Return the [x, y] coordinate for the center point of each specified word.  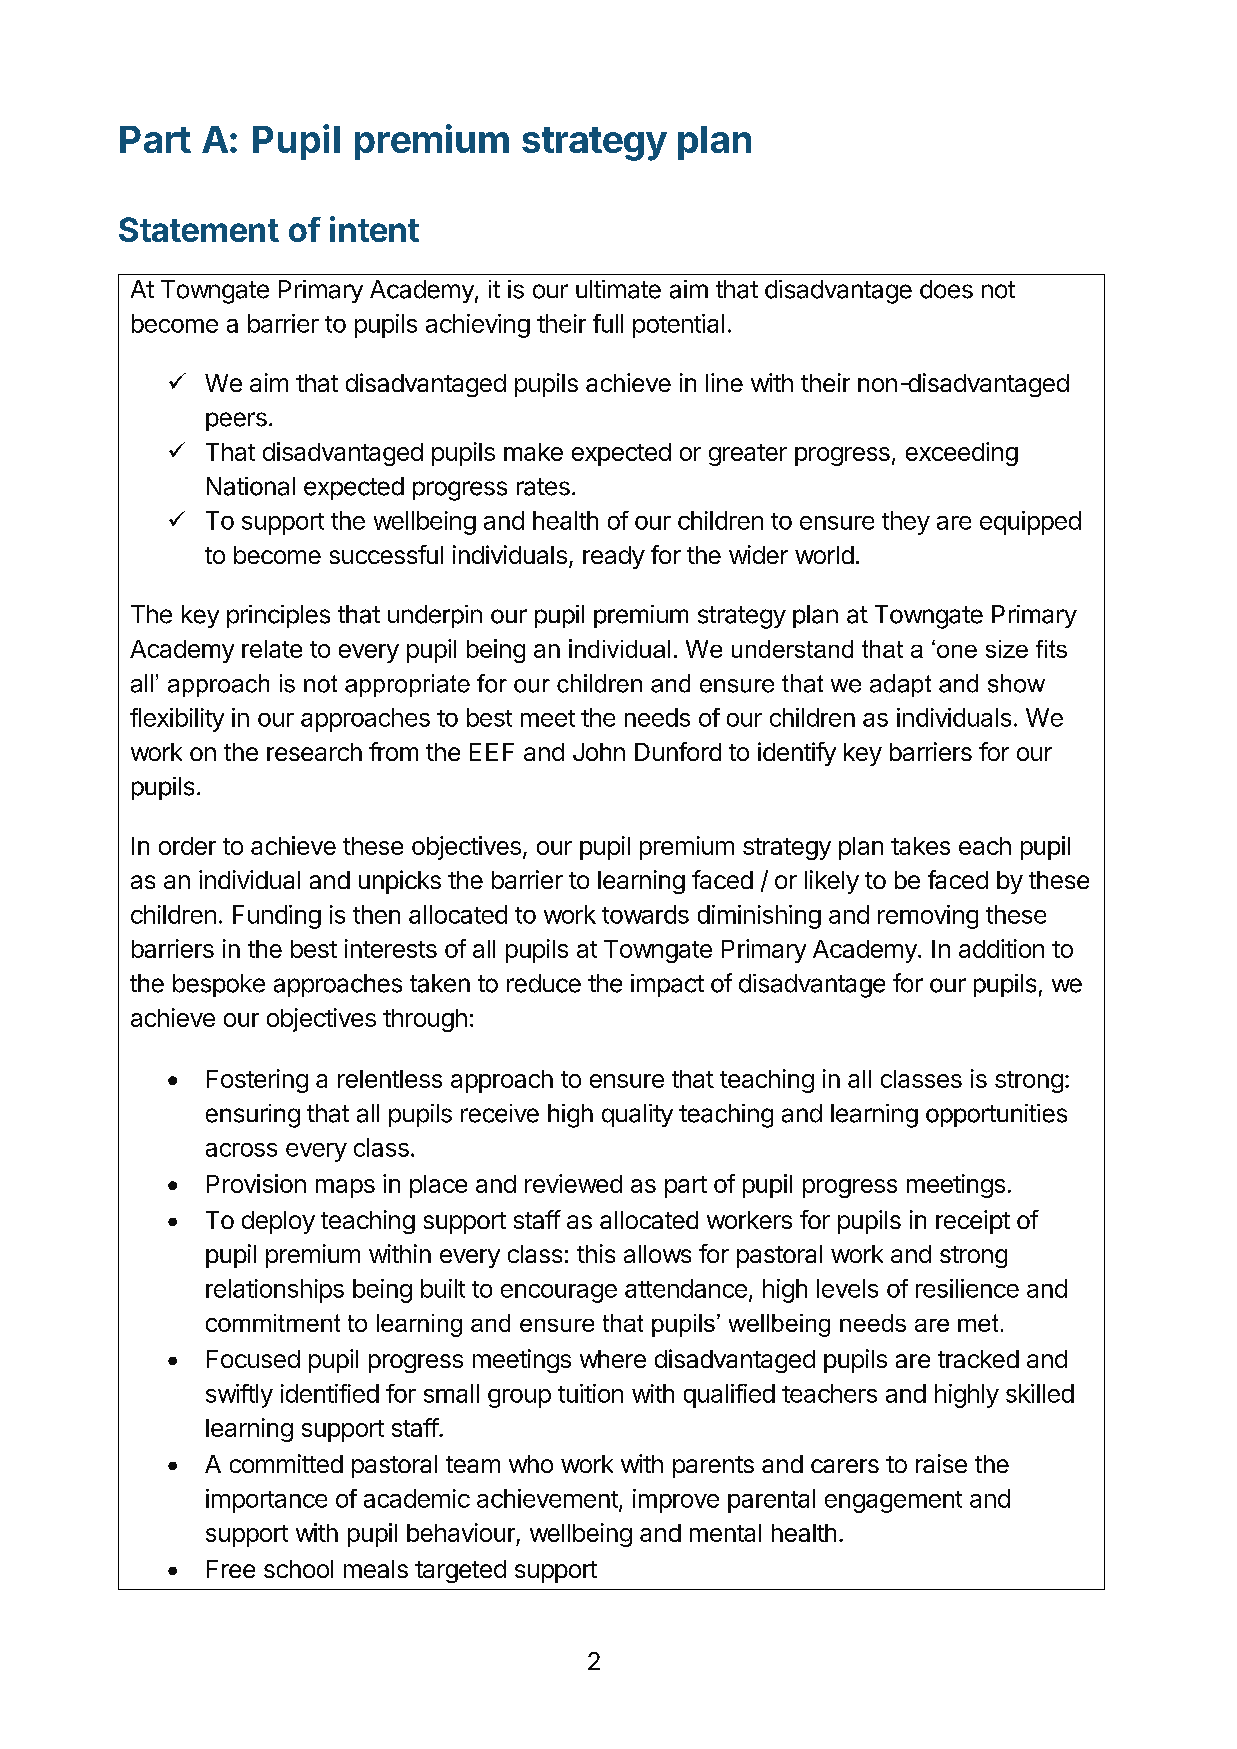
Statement [199, 229]
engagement [893, 1502]
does [946, 289]
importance [266, 1501]
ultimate [618, 289]
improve [676, 1501]
